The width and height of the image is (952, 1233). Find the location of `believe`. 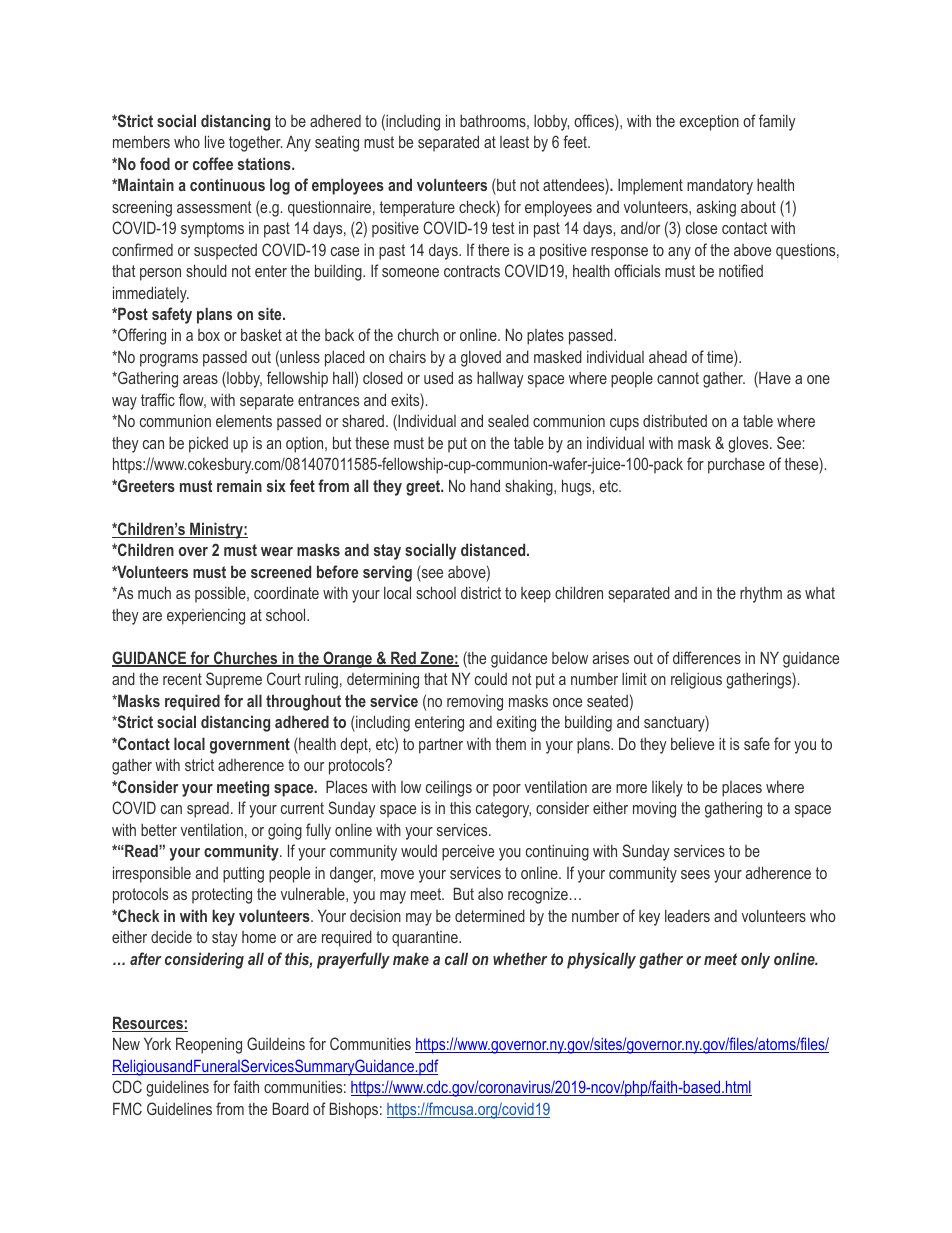

believe is located at coordinates (692, 743).
